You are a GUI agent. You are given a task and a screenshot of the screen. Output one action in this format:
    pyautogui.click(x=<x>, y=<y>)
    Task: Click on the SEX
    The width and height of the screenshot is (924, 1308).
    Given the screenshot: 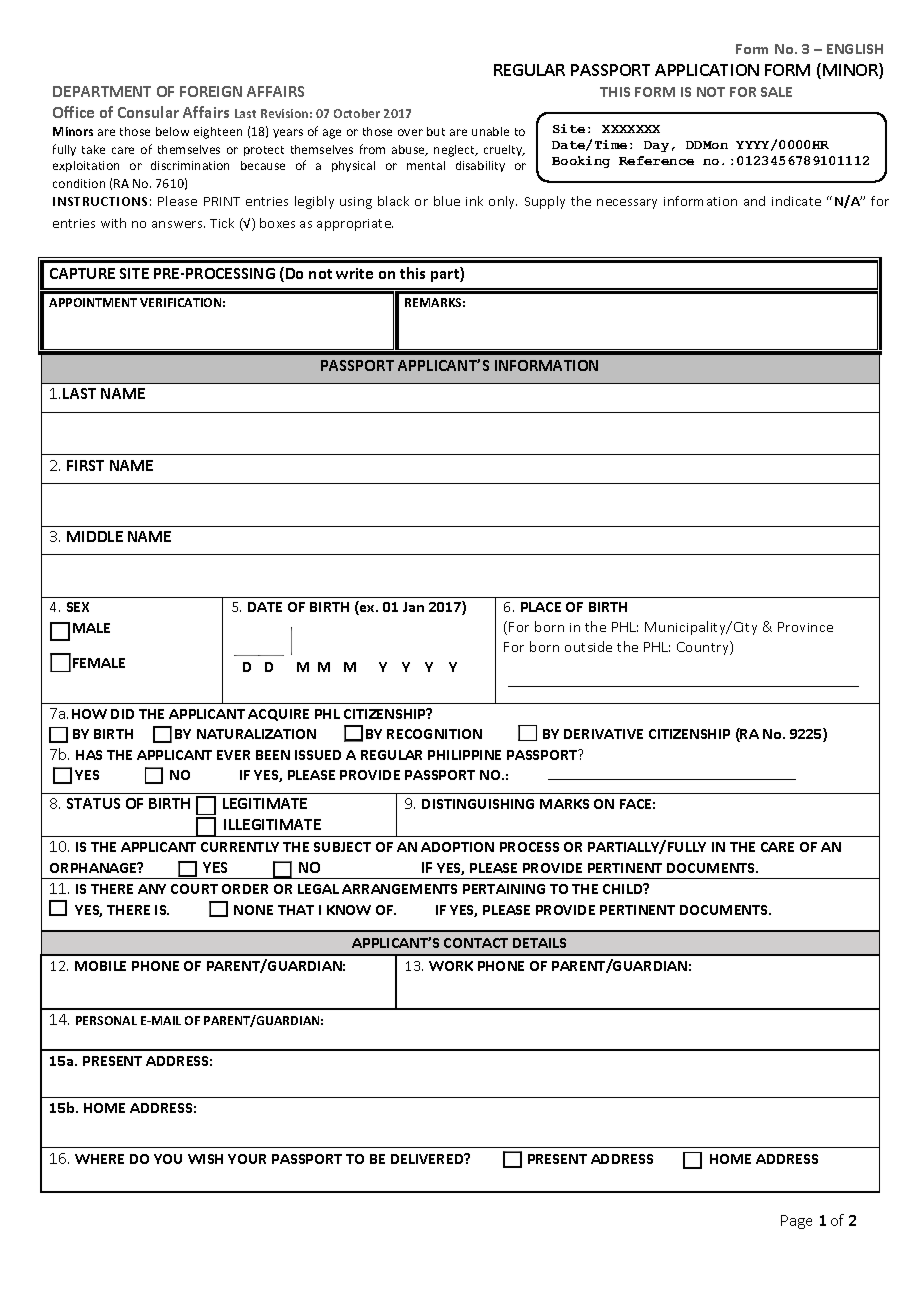 What is the action you would take?
    pyautogui.click(x=78, y=607)
